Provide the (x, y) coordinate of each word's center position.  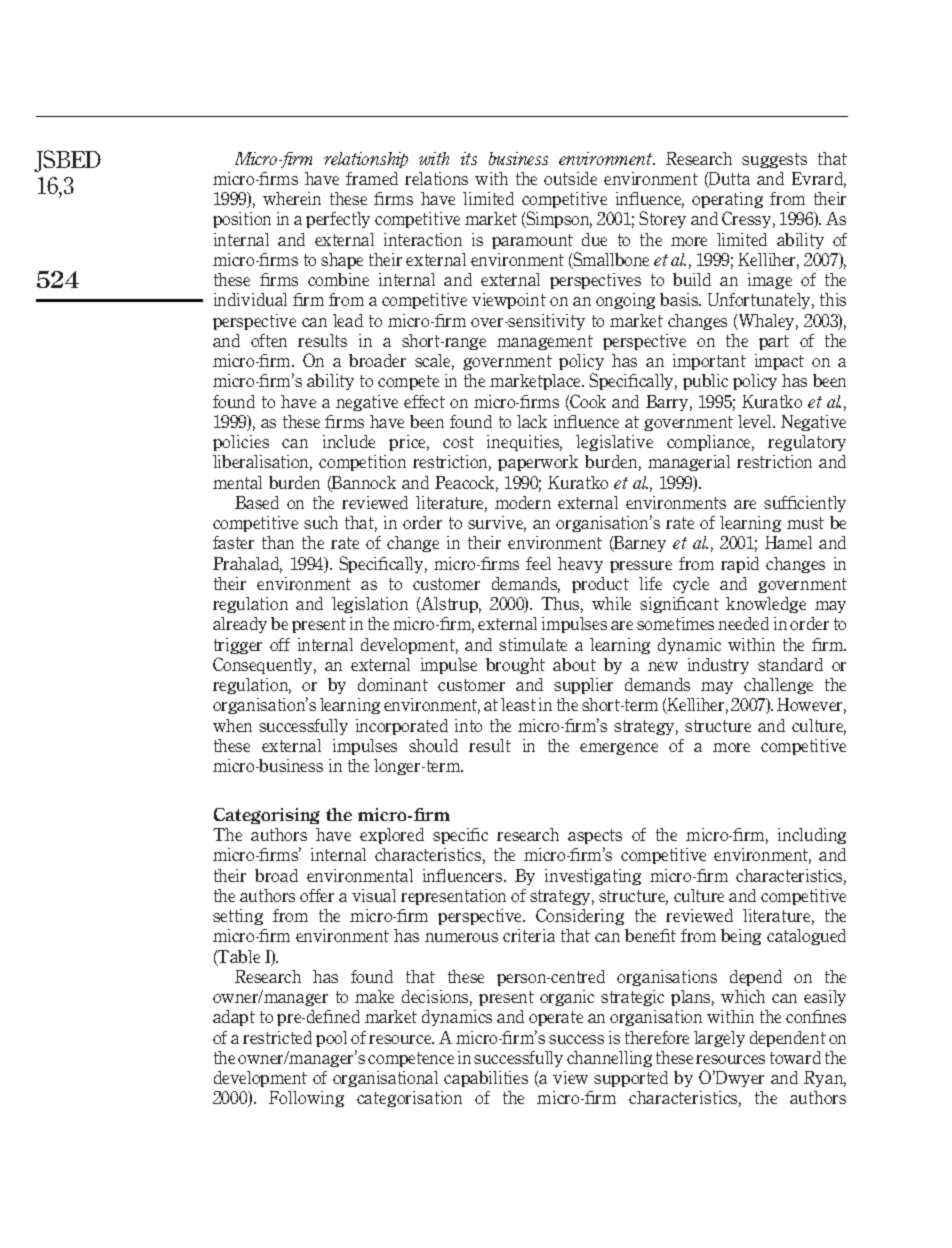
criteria (529, 935)
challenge (778, 686)
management (545, 342)
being (741, 937)
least (518, 704)
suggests (774, 160)
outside (570, 178)
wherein (292, 198)
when (232, 725)
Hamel (788, 542)
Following (306, 1099)
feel (538, 563)
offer (317, 895)
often (269, 340)
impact (779, 362)
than (278, 542)
